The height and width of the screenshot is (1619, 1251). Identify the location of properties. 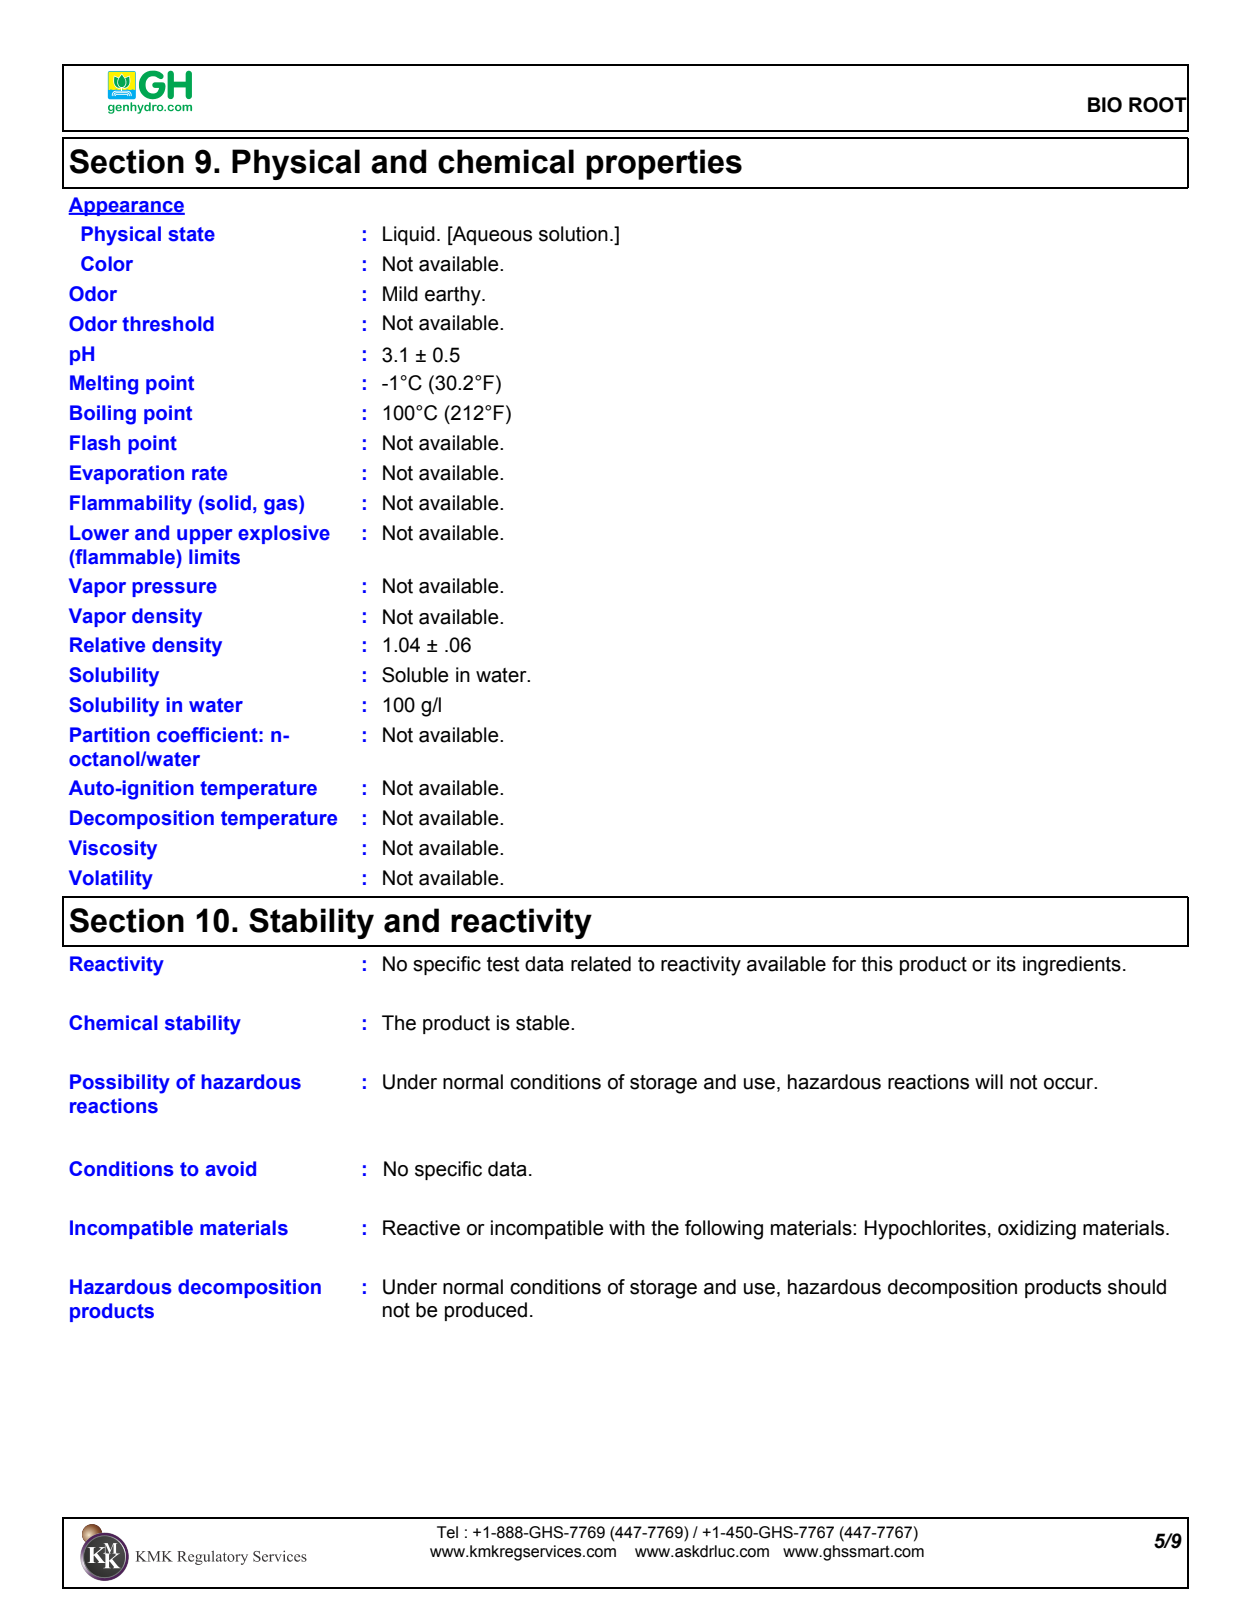
(664, 164).
